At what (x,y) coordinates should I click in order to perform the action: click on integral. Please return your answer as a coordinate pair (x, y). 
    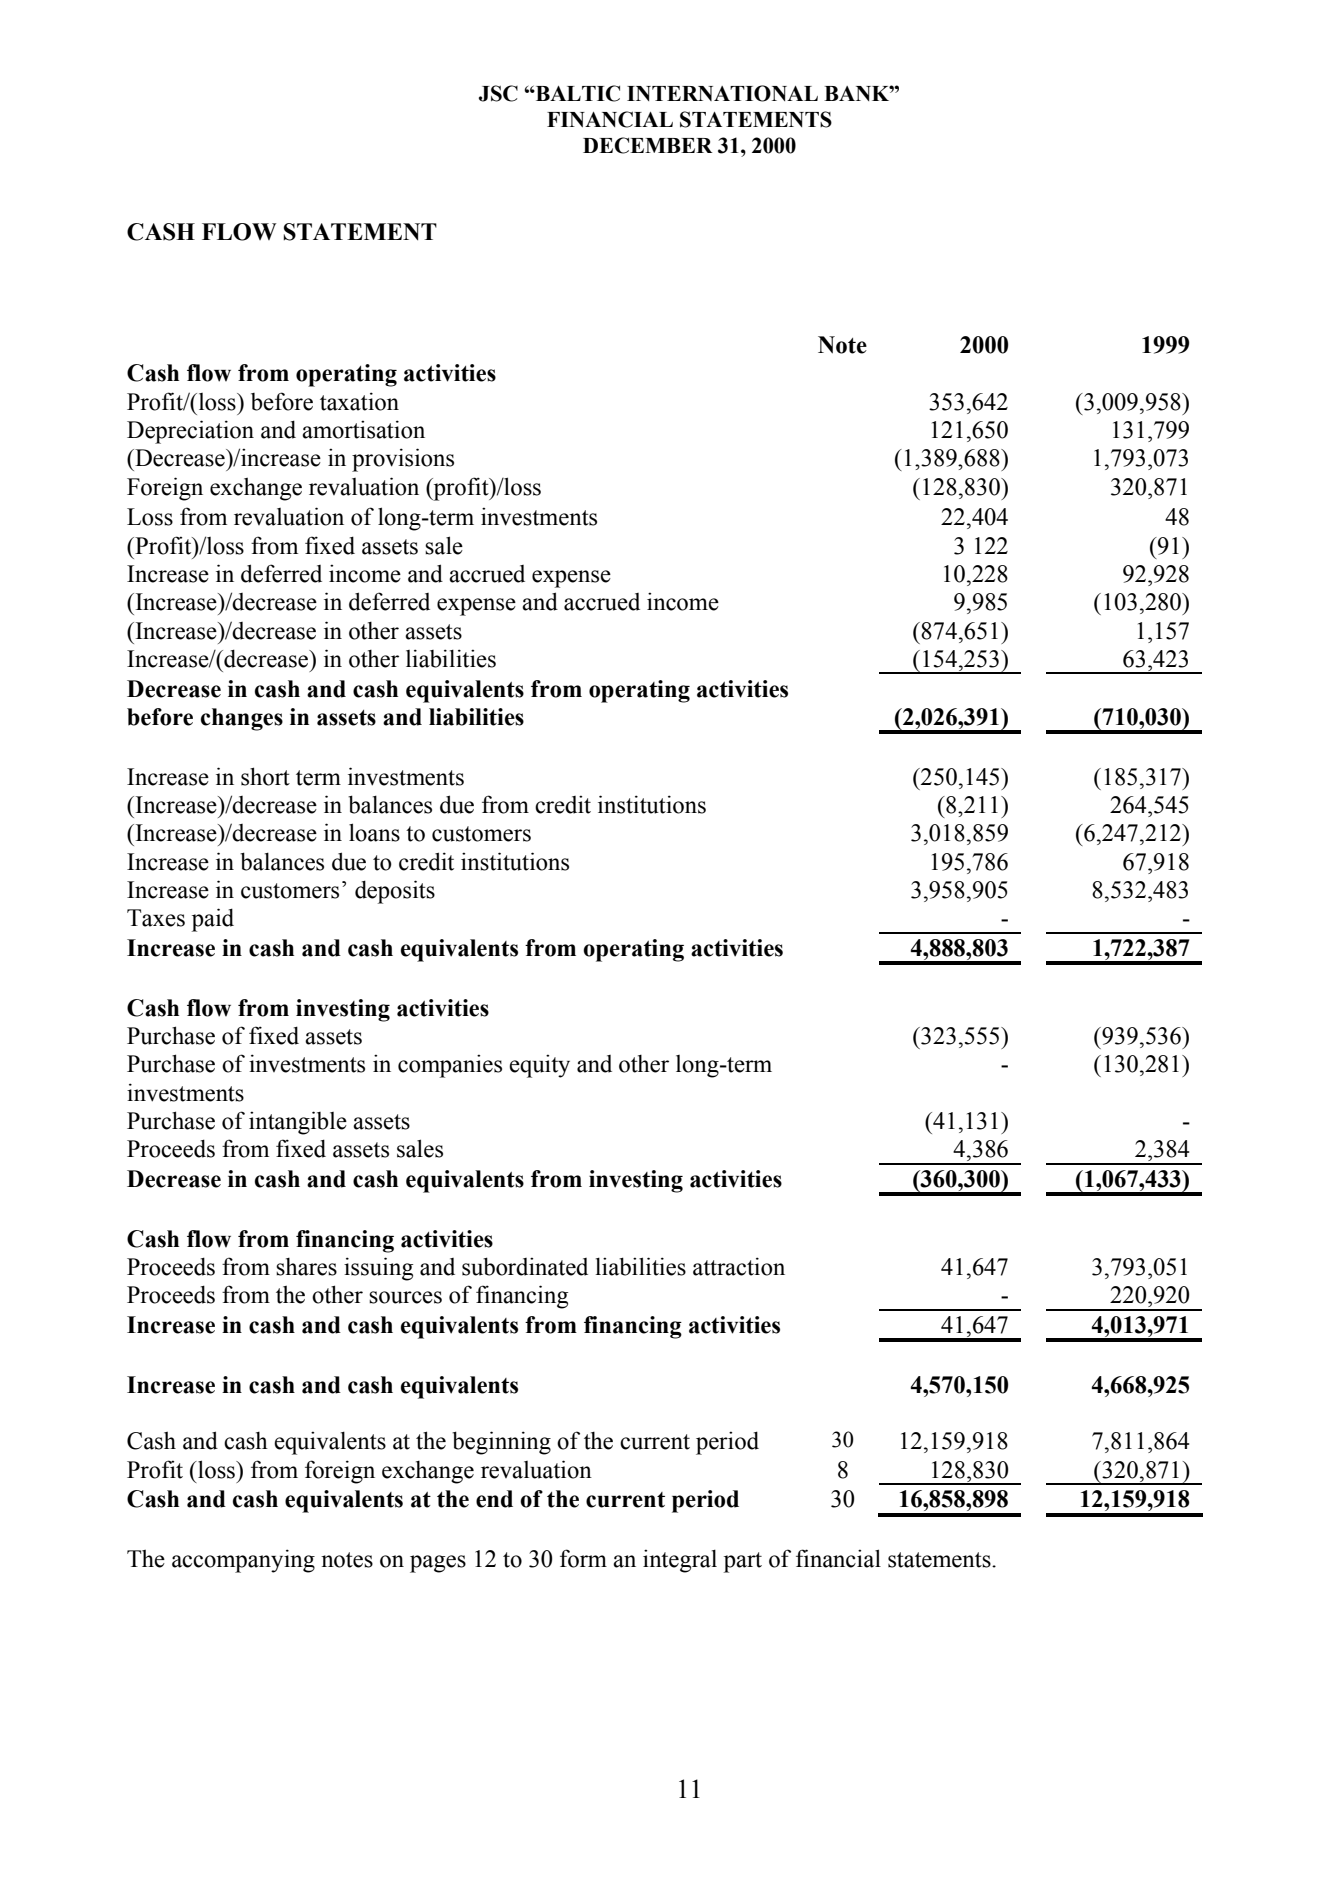
    Looking at the image, I should click on (680, 1561).
